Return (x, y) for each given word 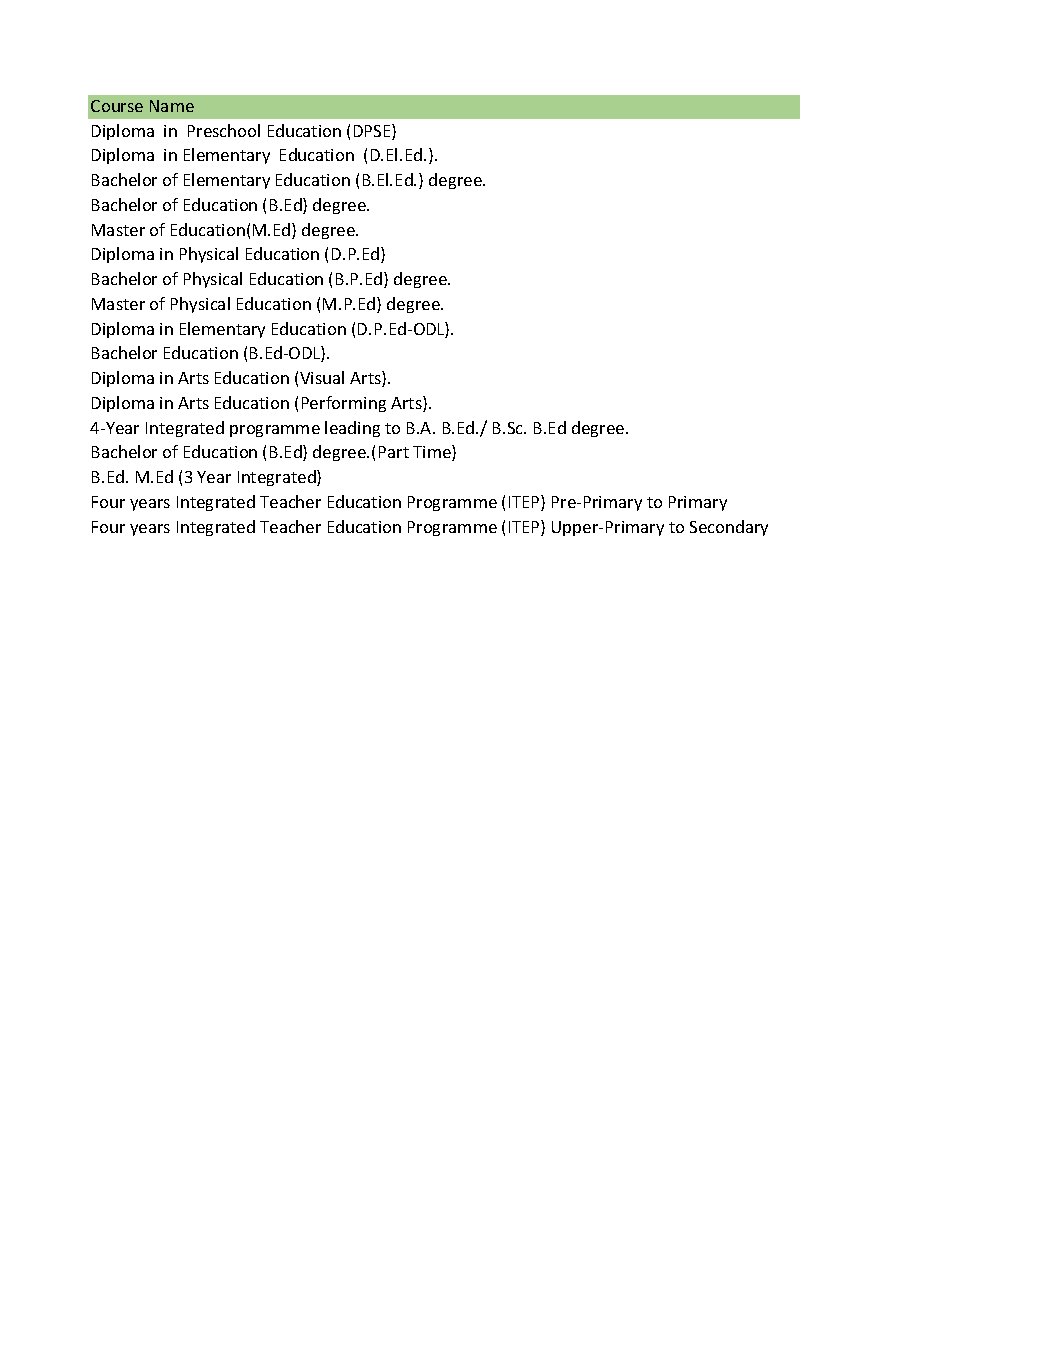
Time (433, 453)
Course (117, 106)
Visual (322, 377)
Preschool (224, 130)
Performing (344, 404)
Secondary (729, 528)
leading (352, 429)
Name (172, 106)
